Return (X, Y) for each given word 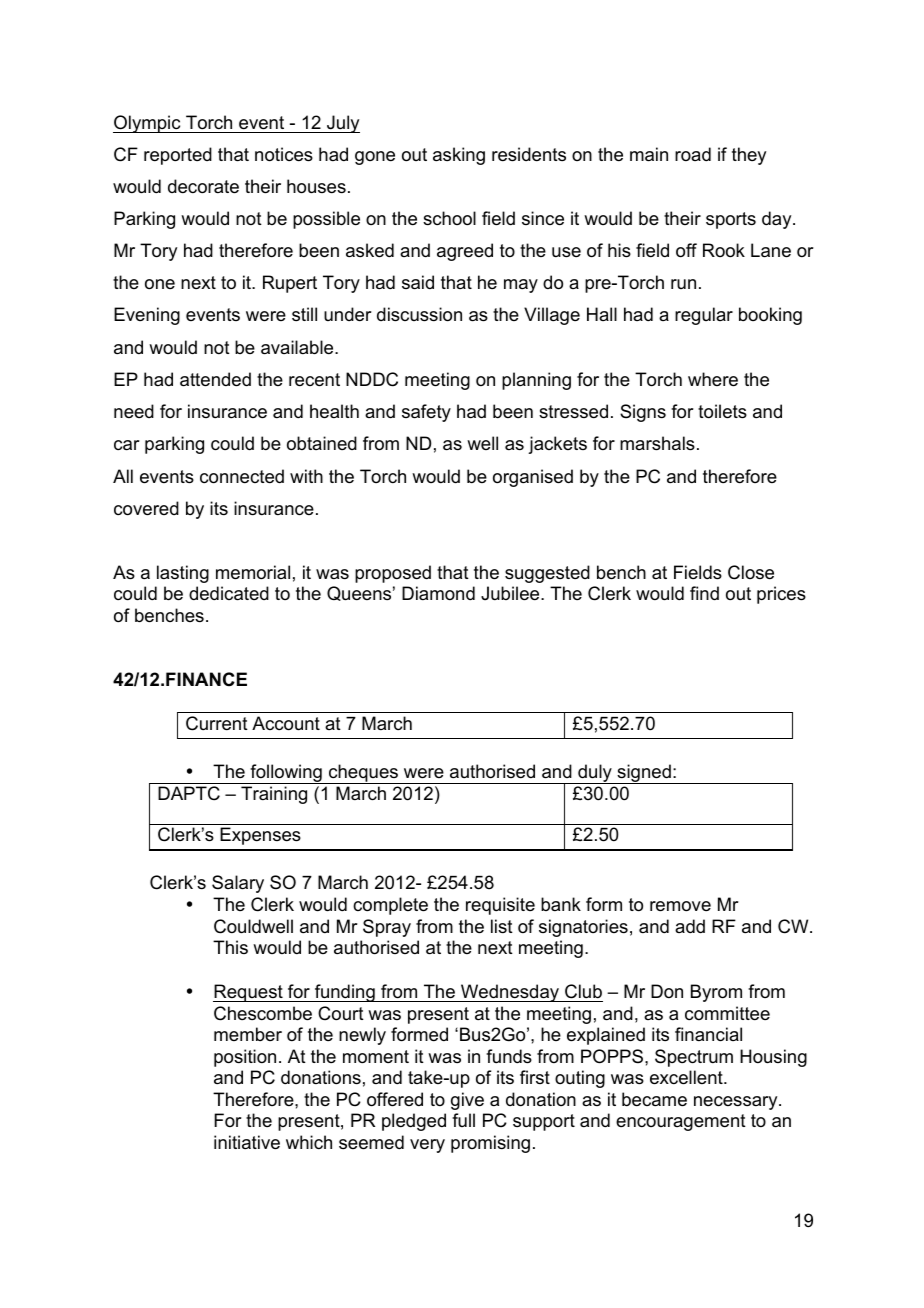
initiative (247, 1142)
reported (178, 156)
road (693, 154)
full (463, 1120)
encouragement (681, 1122)
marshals (657, 443)
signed (644, 774)
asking (459, 156)
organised (533, 478)
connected (242, 476)
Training (274, 795)
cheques (363, 774)
